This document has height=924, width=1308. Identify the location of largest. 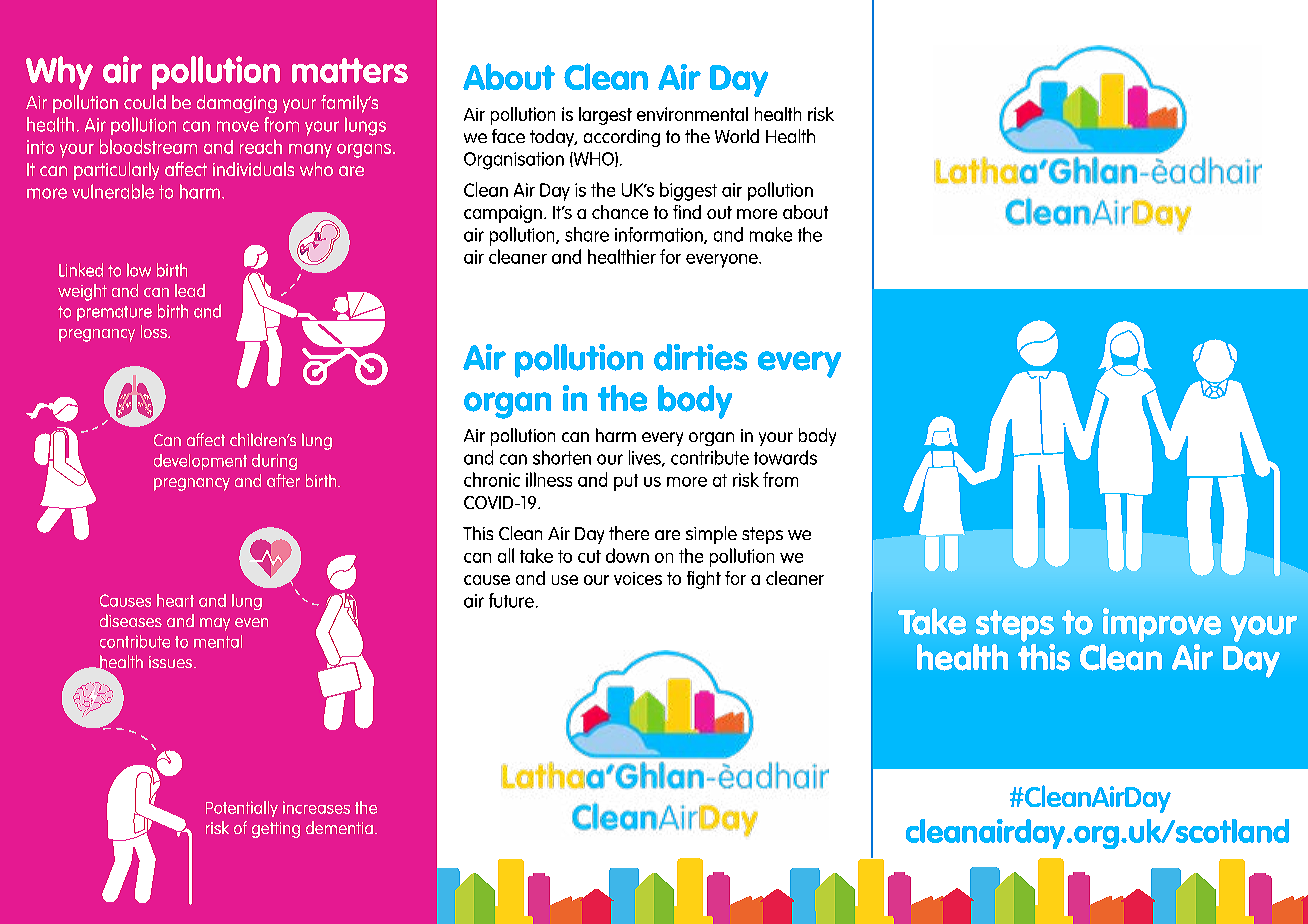
(605, 116).
